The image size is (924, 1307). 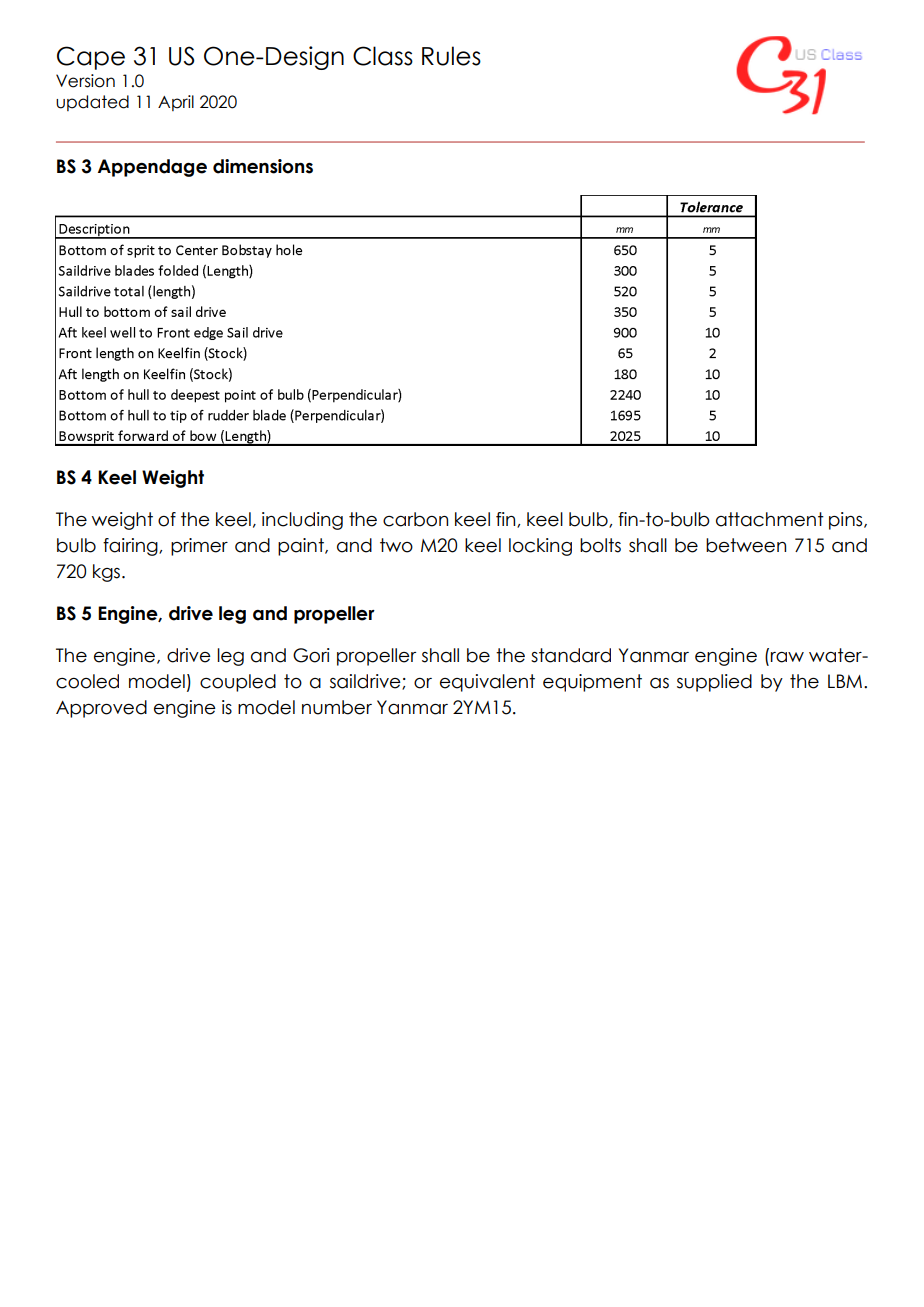 I want to click on supplied, so click(x=714, y=683).
